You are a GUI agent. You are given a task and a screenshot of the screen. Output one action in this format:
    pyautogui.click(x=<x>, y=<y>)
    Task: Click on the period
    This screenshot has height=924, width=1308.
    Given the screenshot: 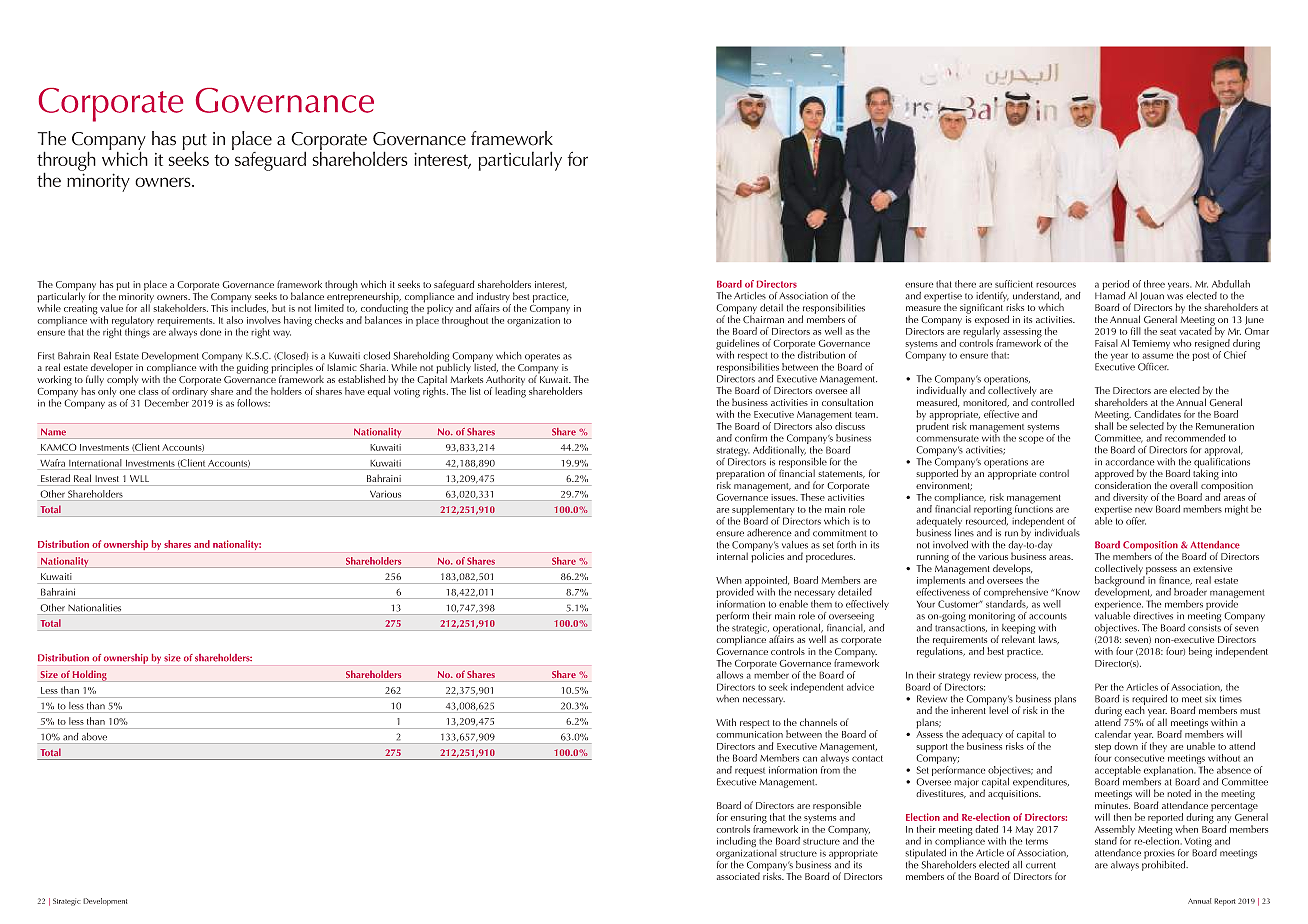 What is the action you would take?
    pyautogui.click(x=1117, y=286)
